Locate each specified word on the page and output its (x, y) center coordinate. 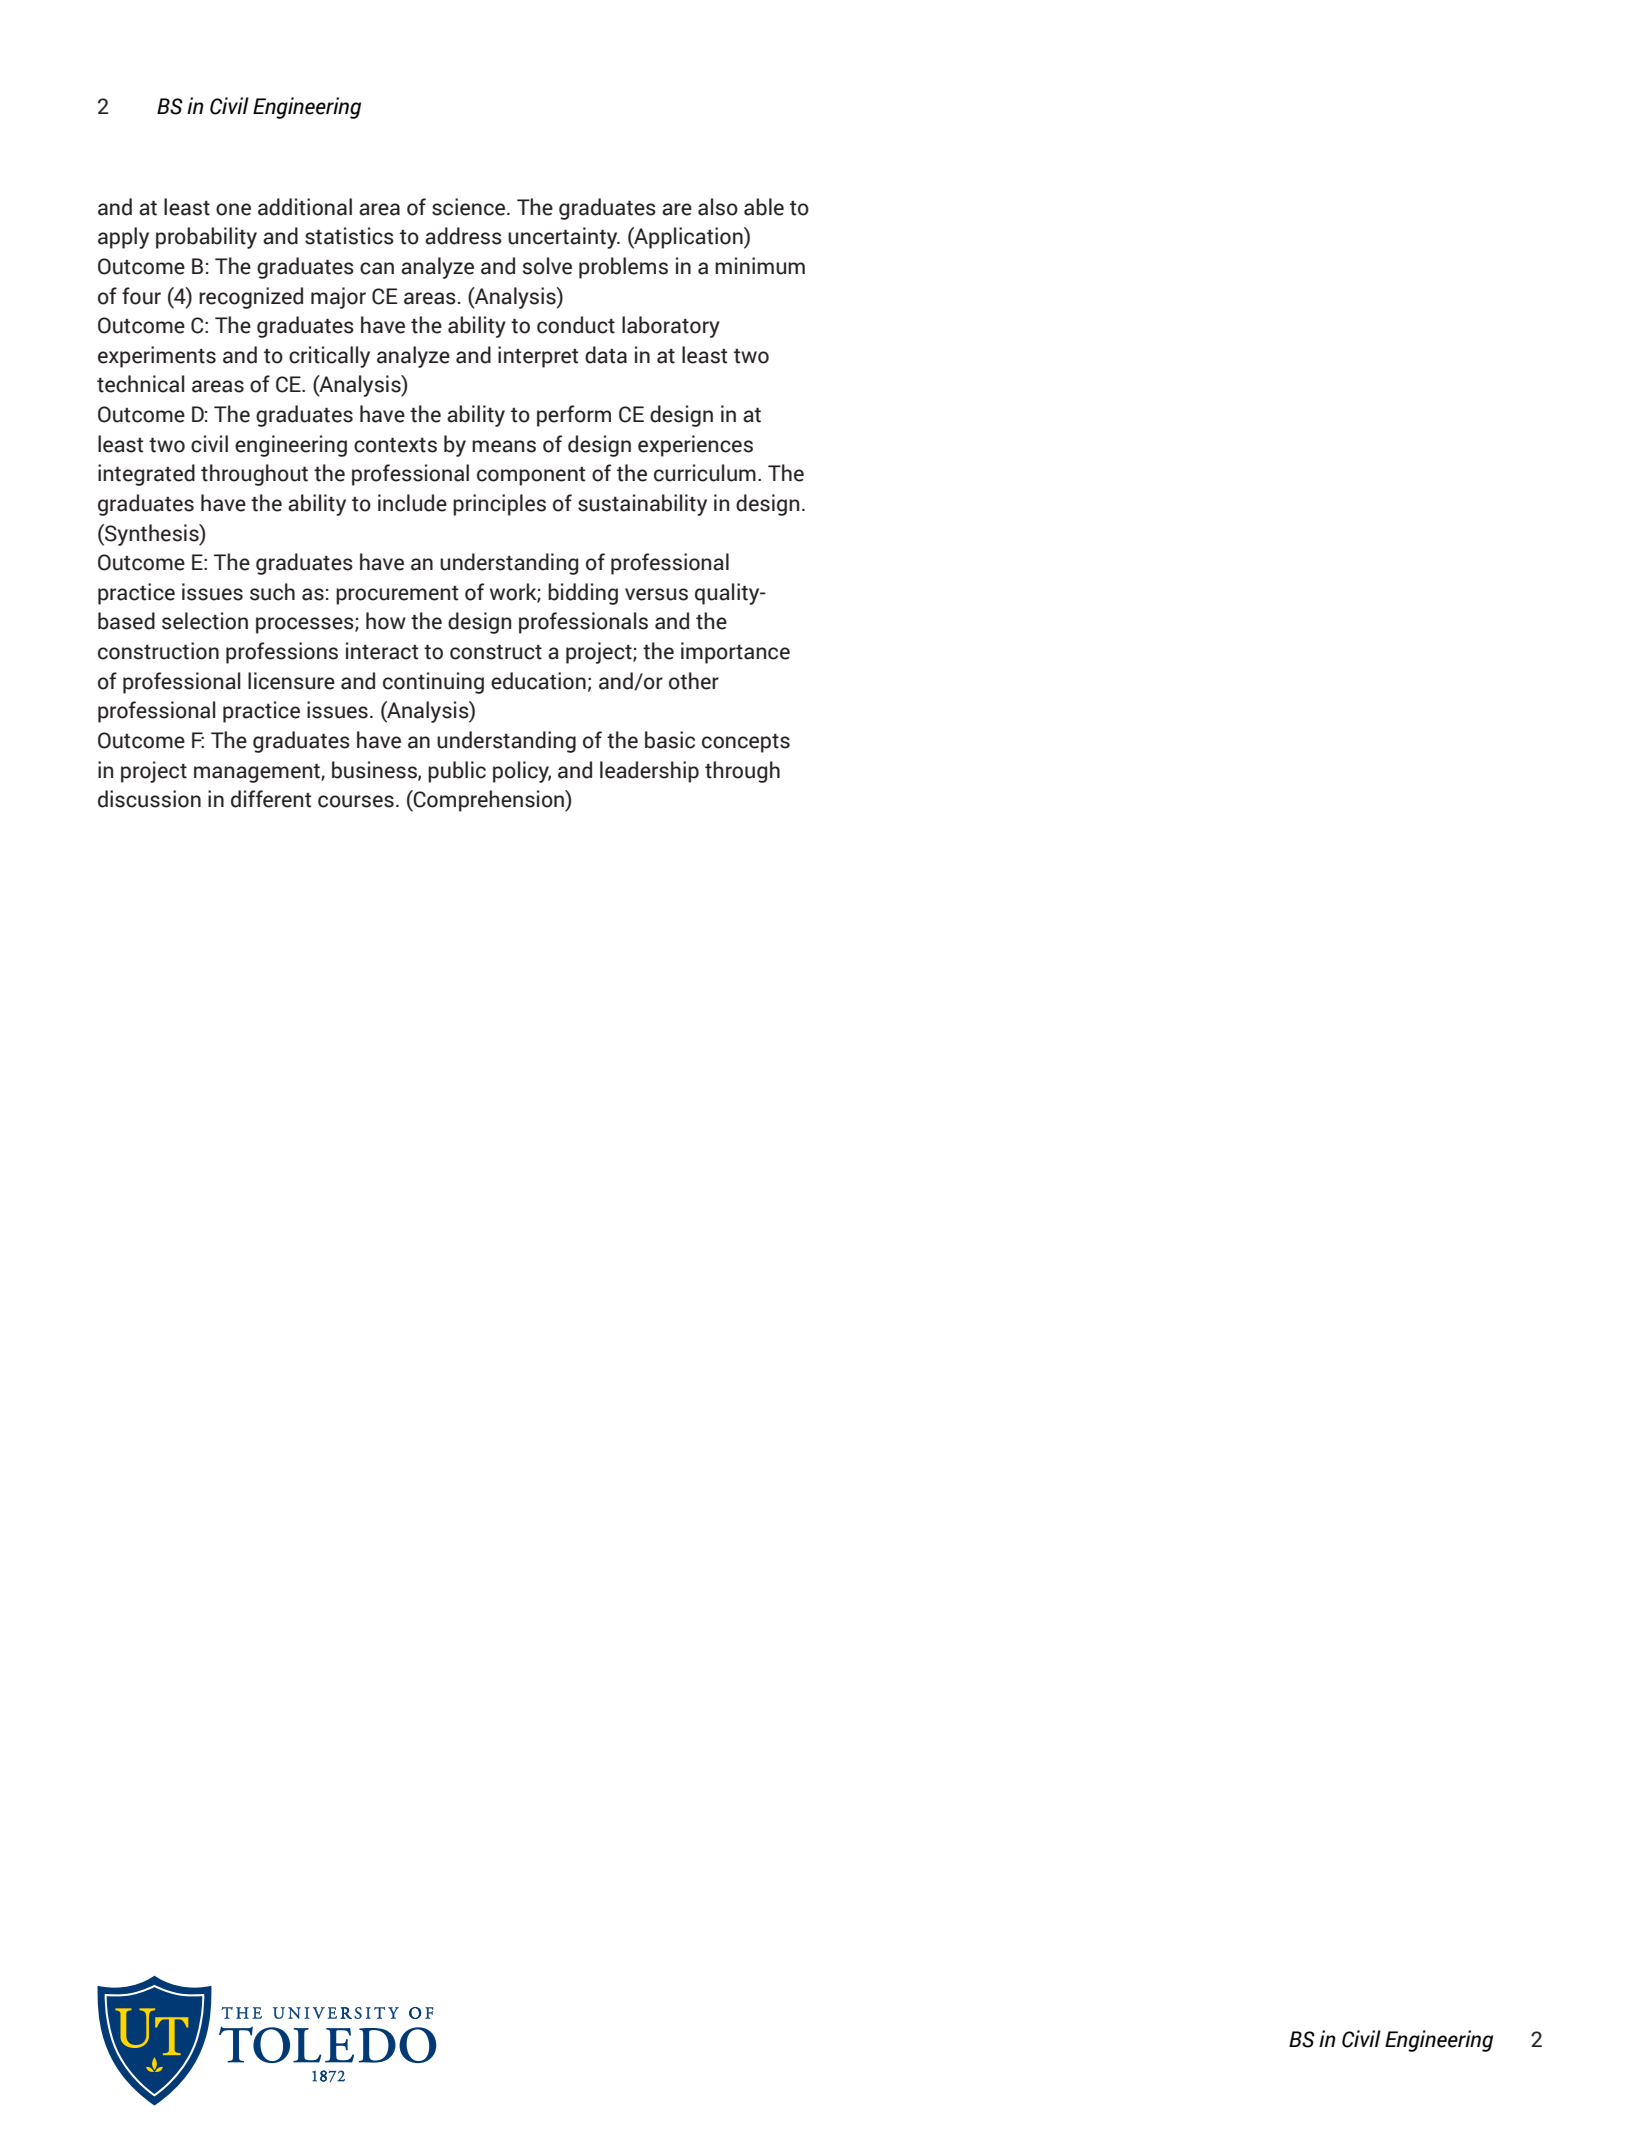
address (463, 236)
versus (656, 594)
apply (123, 238)
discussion (149, 799)
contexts (395, 445)
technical (140, 384)
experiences (695, 446)
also (718, 207)
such (272, 592)
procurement (397, 595)
